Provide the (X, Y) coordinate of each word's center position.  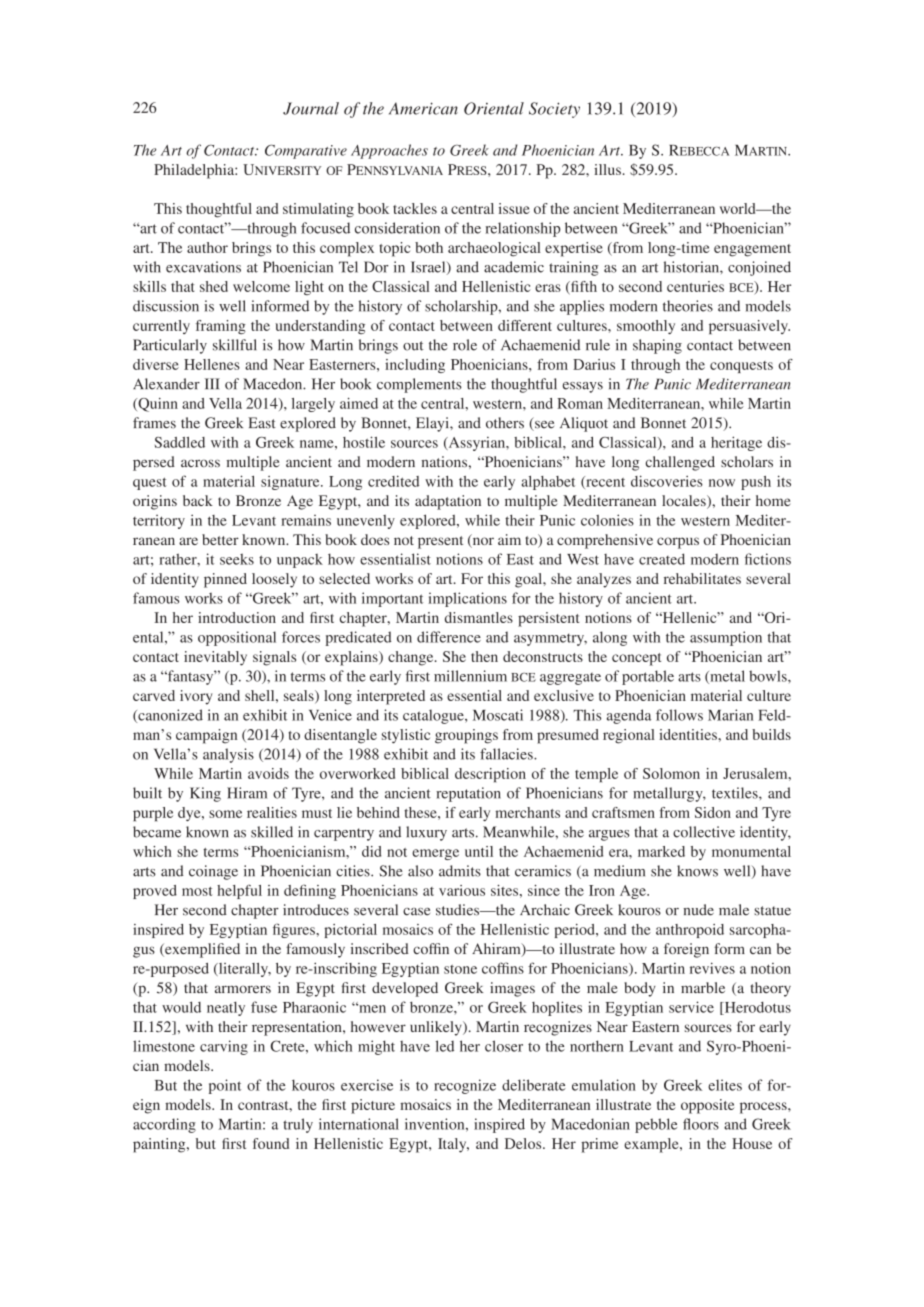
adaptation (448, 502)
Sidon (713, 812)
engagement (752, 250)
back (198, 500)
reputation (468, 794)
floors (701, 1124)
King (205, 794)
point (225, 1086)
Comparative (306, 151)
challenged (680, 463)
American (423, 108)
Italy (453, 1145)
